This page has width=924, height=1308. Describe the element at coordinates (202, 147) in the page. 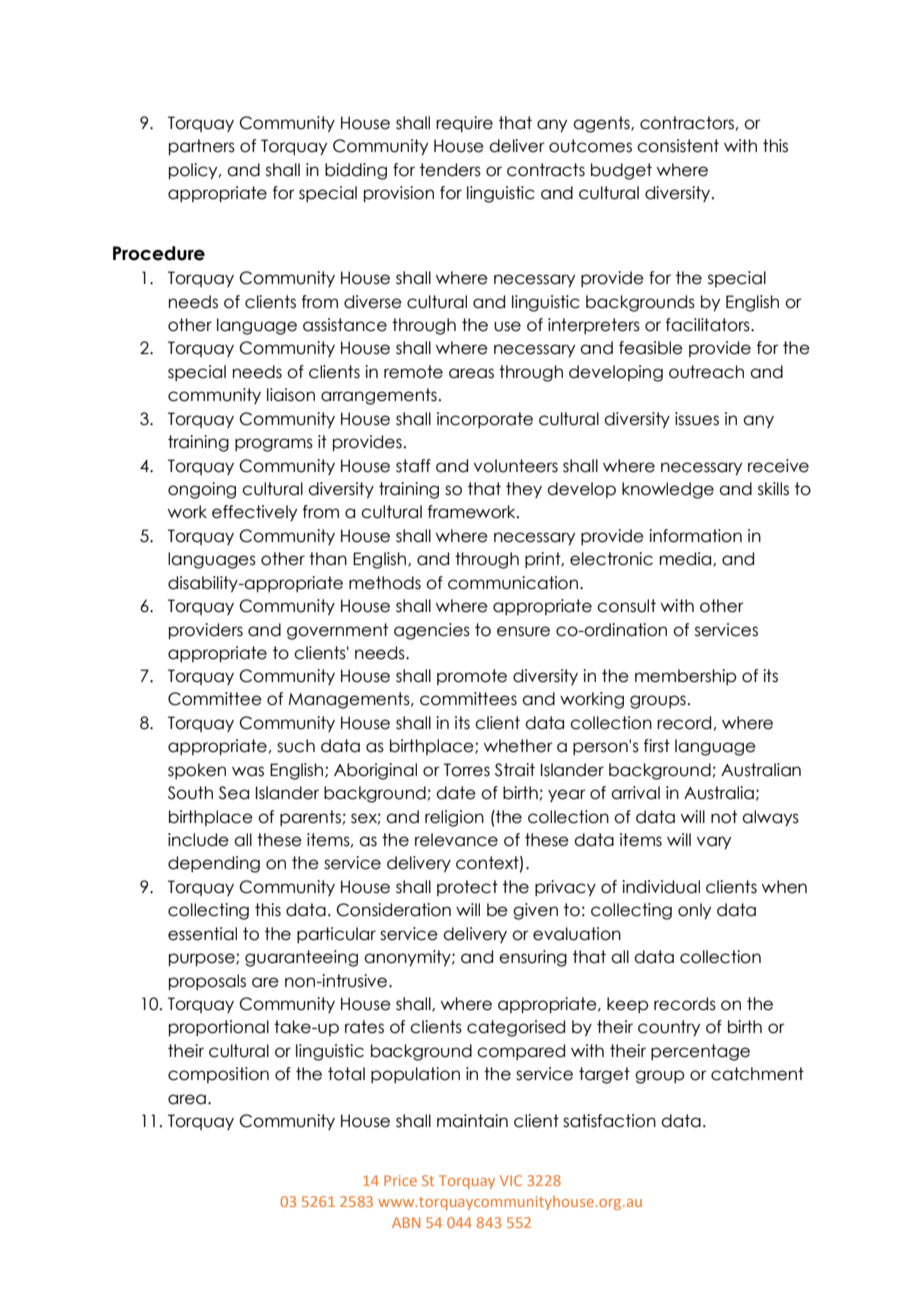

I see `partners` at that location.
